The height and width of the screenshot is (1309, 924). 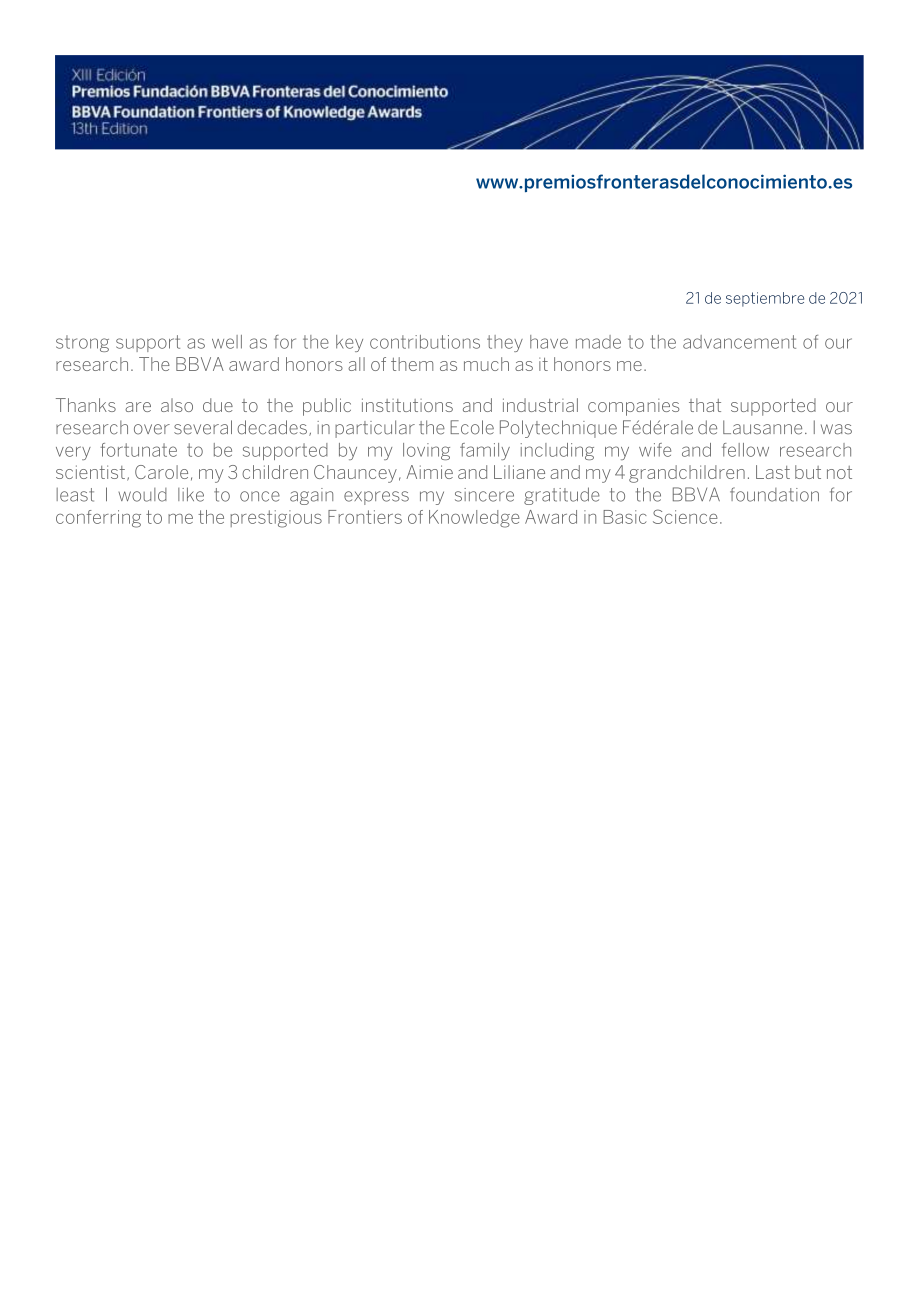 I want to click on conferring, so click(x=98, y=519).
